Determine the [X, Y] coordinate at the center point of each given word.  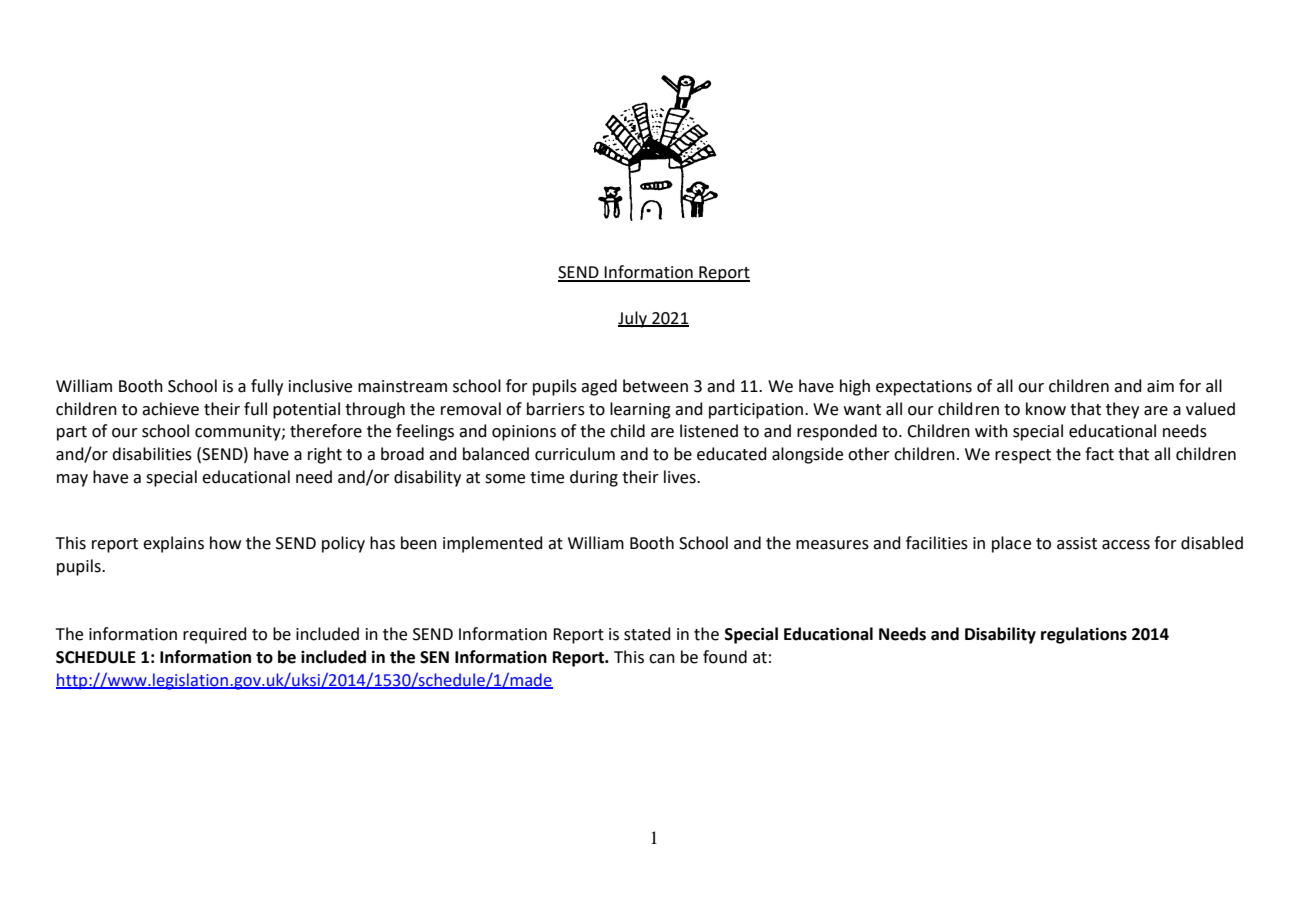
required [215, 635]
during [594, 478]
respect [1023, 456]
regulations [1084, 635]
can [662, 659]
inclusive [320, 386]
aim [1160, 386]
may [72, 480]
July [633, 319]
